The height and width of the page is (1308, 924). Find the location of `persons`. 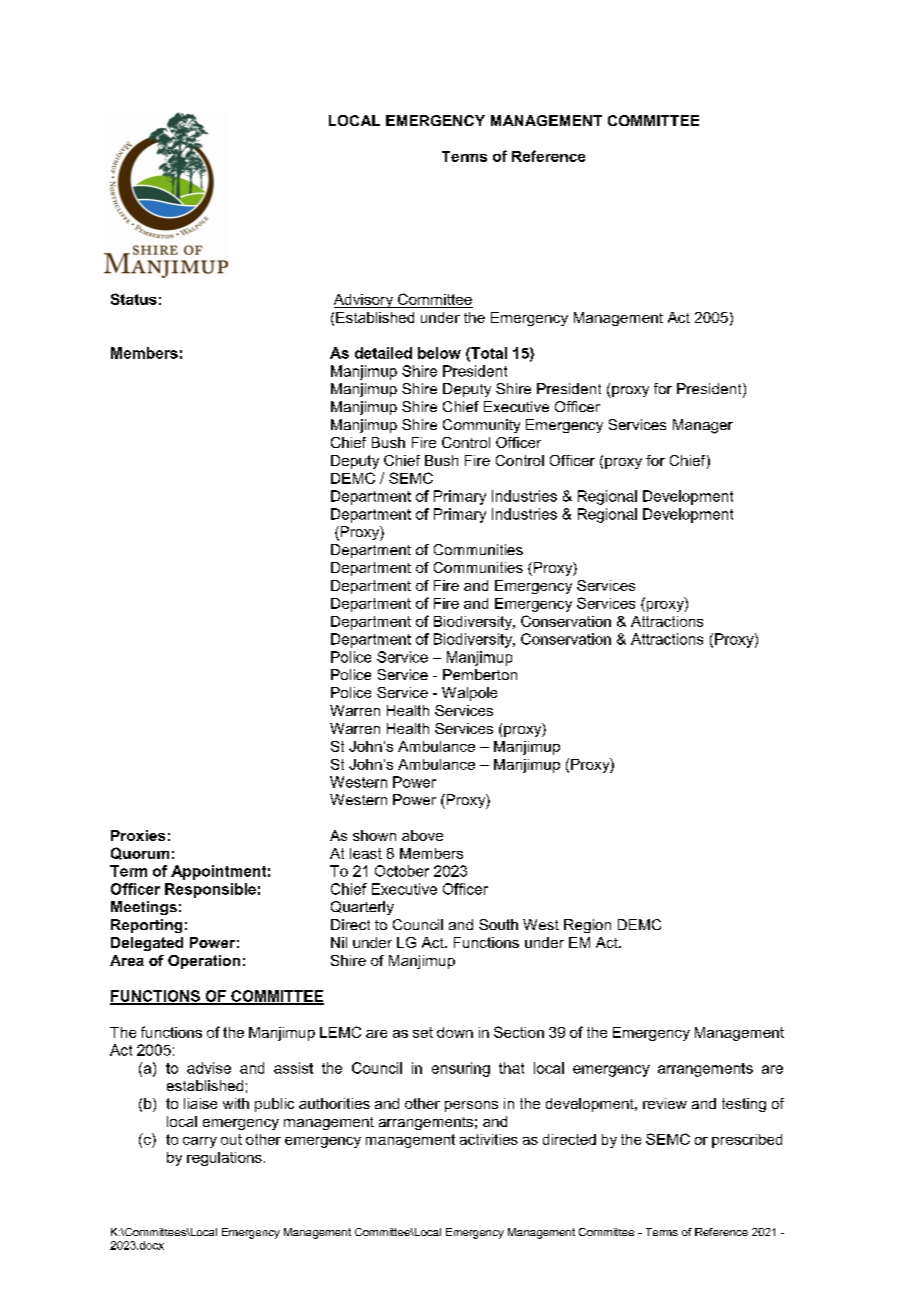

persons is located at coordinates (471, 1106).
